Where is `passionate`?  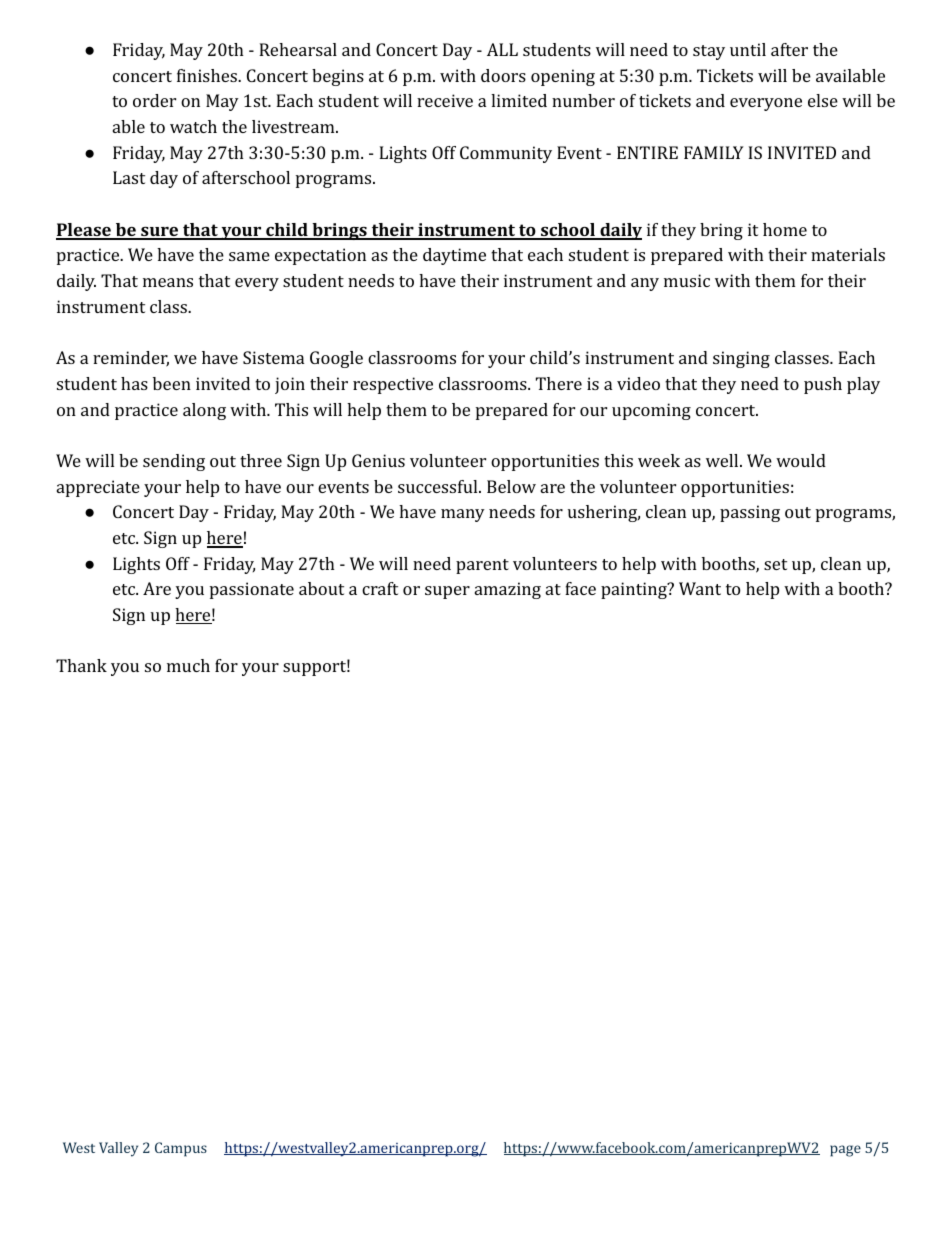 passionate is located at coordinates (252, 590).
